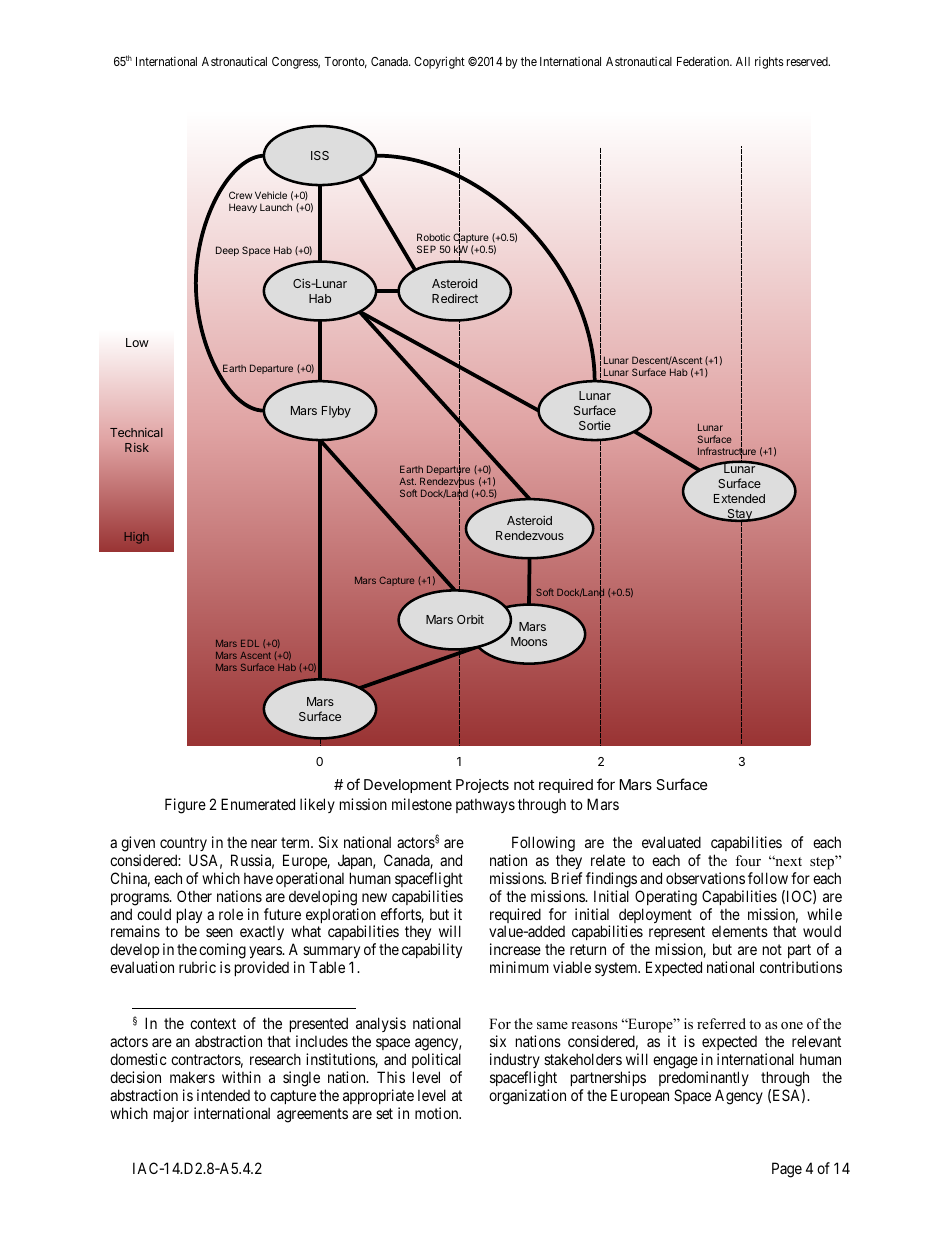 The image size is (952, 1233). I want to click on Page, so click(787, 1170).
